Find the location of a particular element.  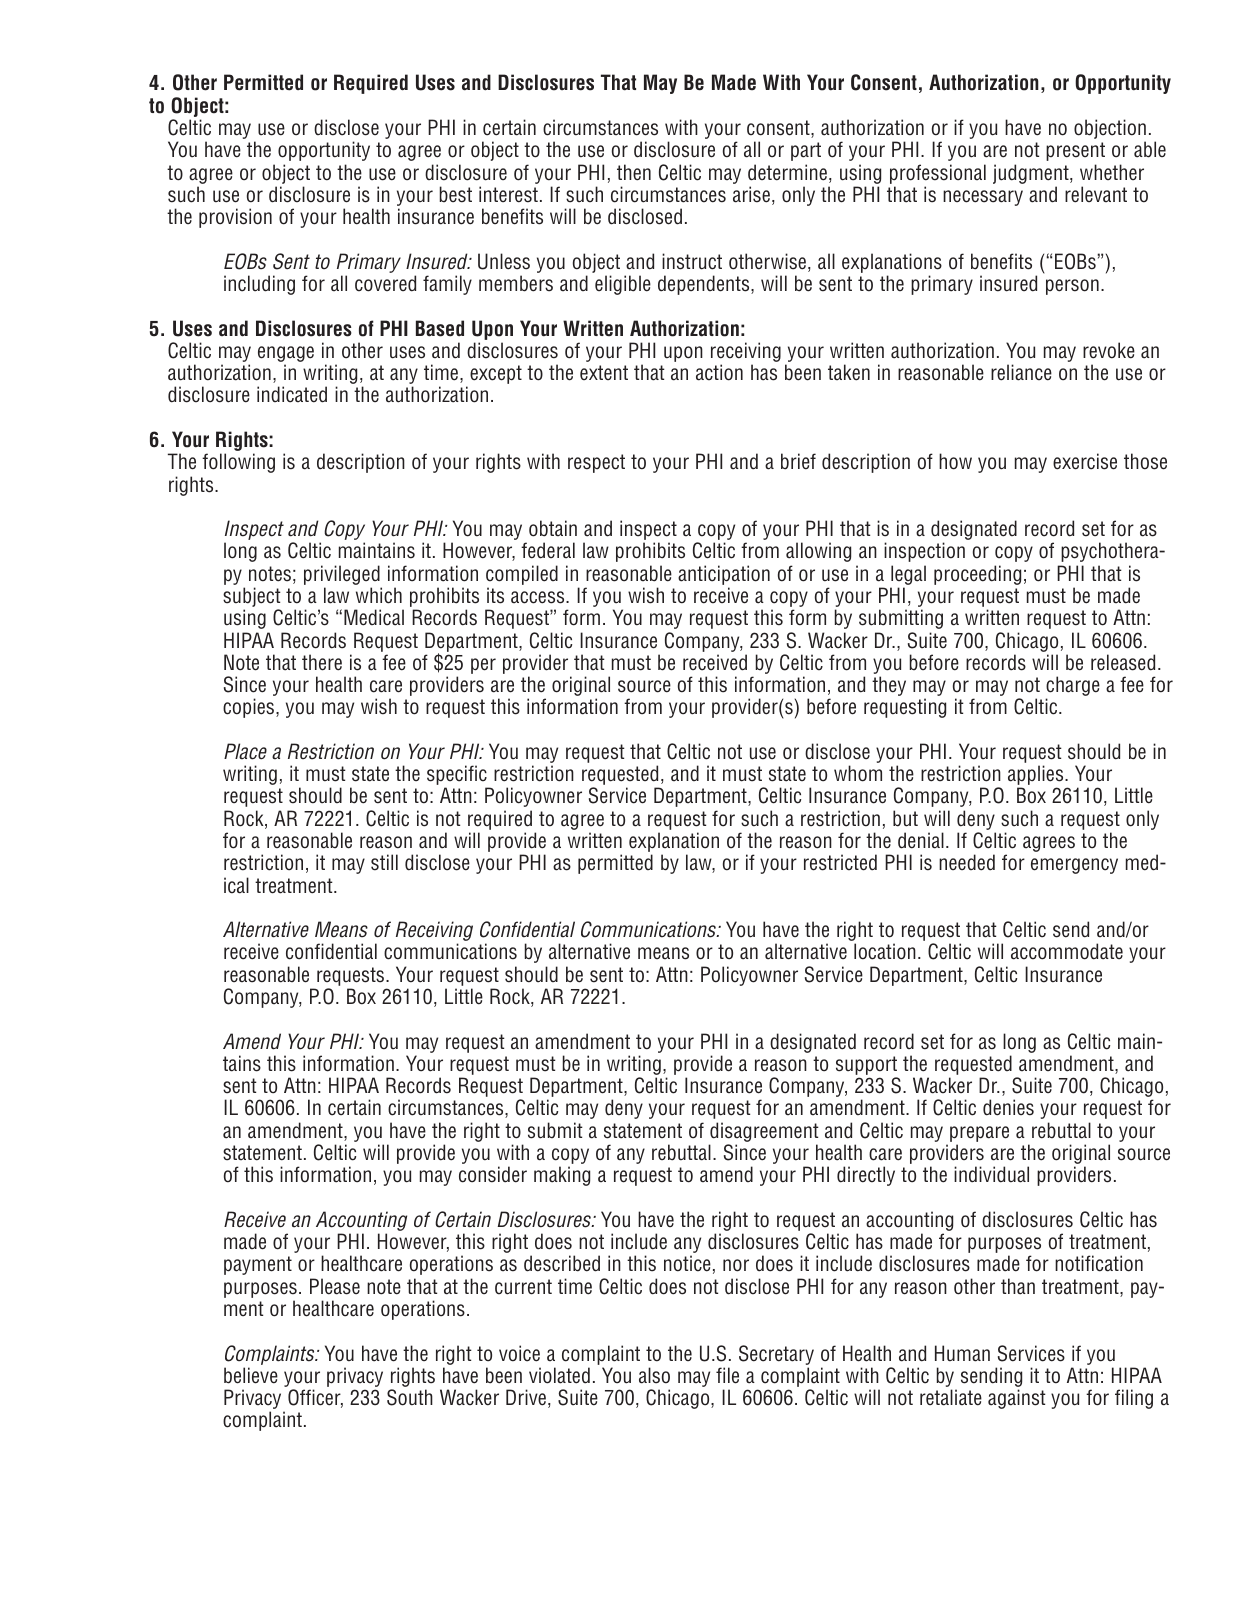

provision is located at coordinates (235, 218).
